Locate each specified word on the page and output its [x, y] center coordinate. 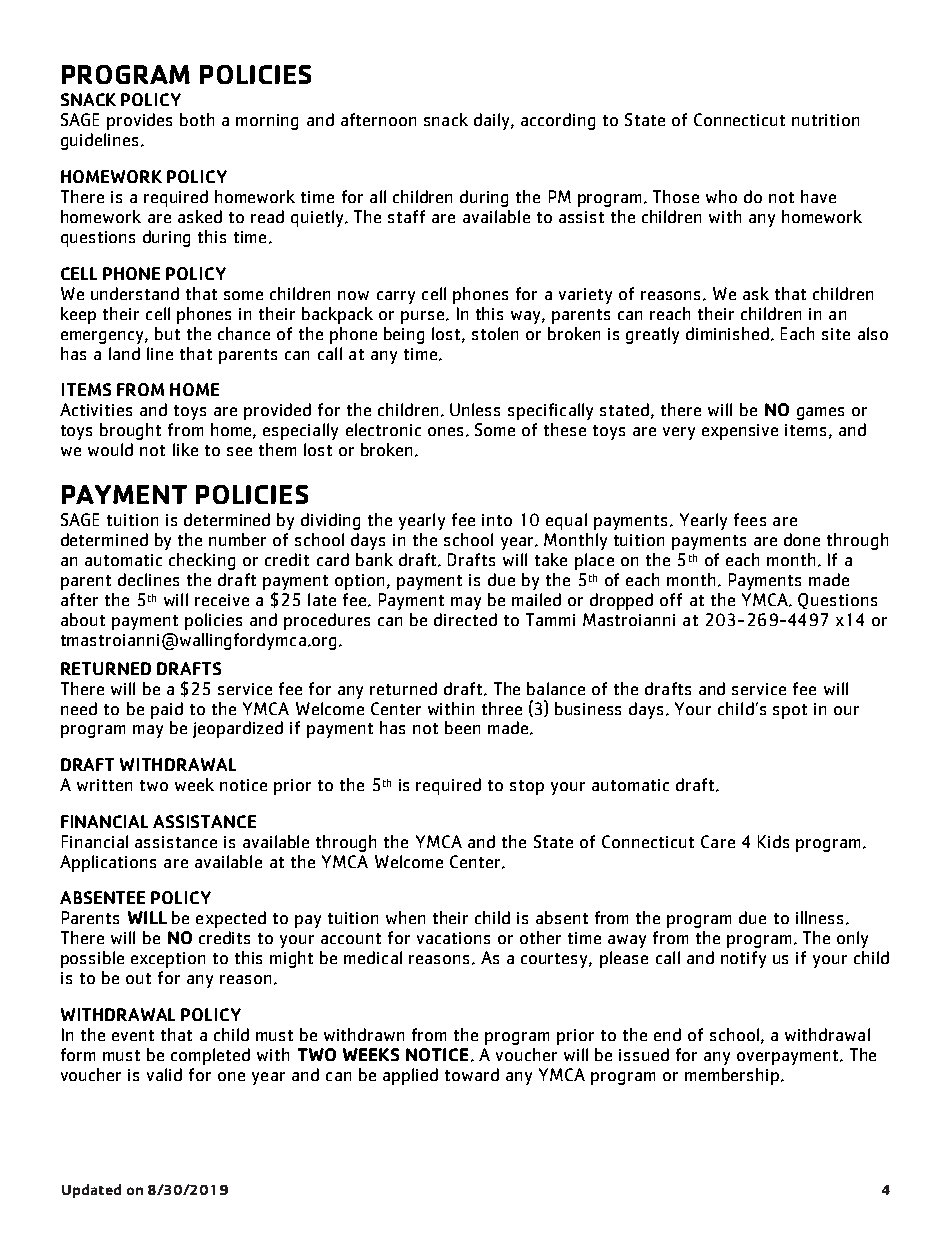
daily [493, 121]
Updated [91, 1191]
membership [732, 1076]
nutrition [825, 120]
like [185, 449]
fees [750, 519]
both [197, 119]
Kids [773, 841]
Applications [108, 863]
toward [472, 1074]
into [497, 520]
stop [527, 787]
